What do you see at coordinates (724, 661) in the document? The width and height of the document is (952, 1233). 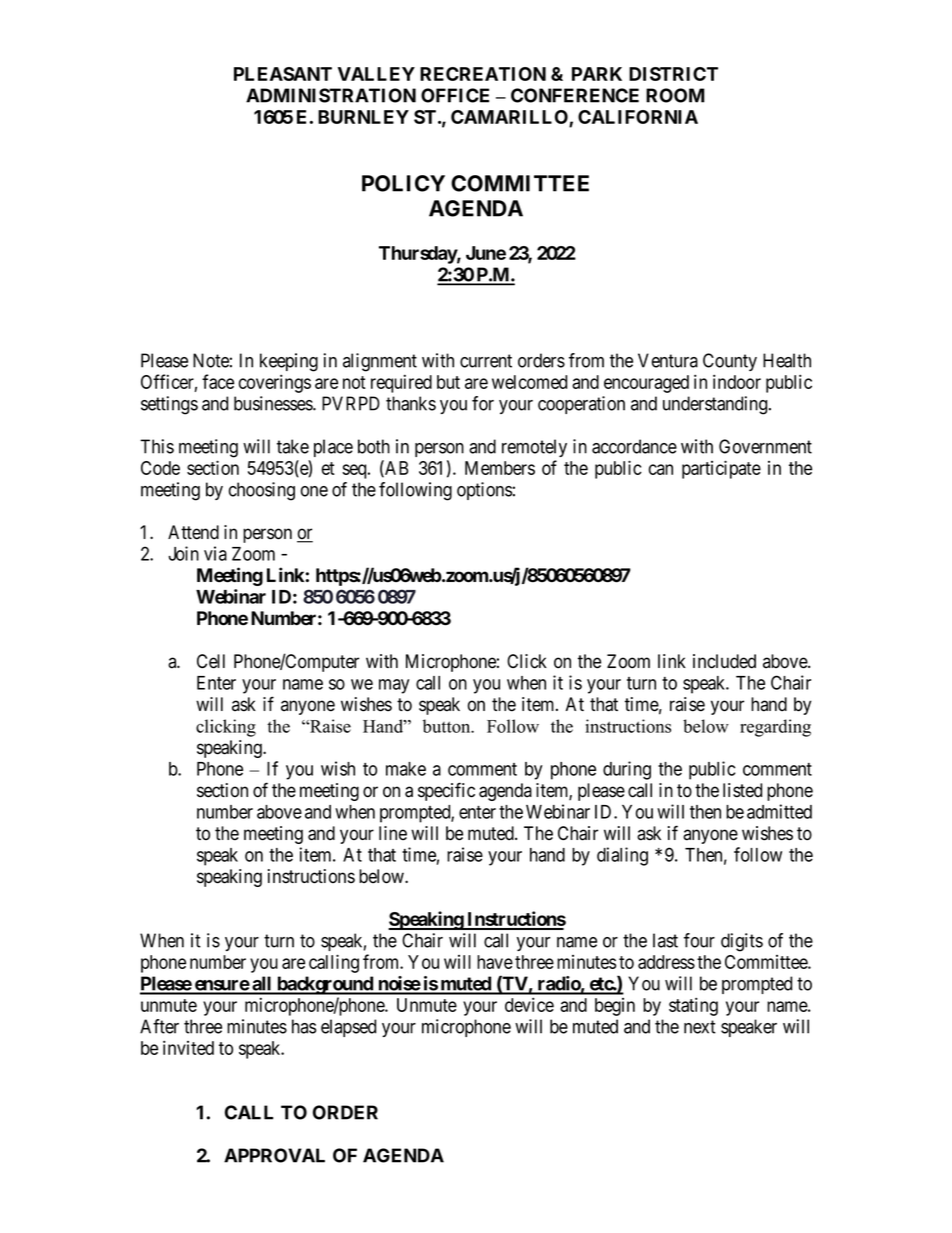 I see `included` at bounding box center [724, 661].
